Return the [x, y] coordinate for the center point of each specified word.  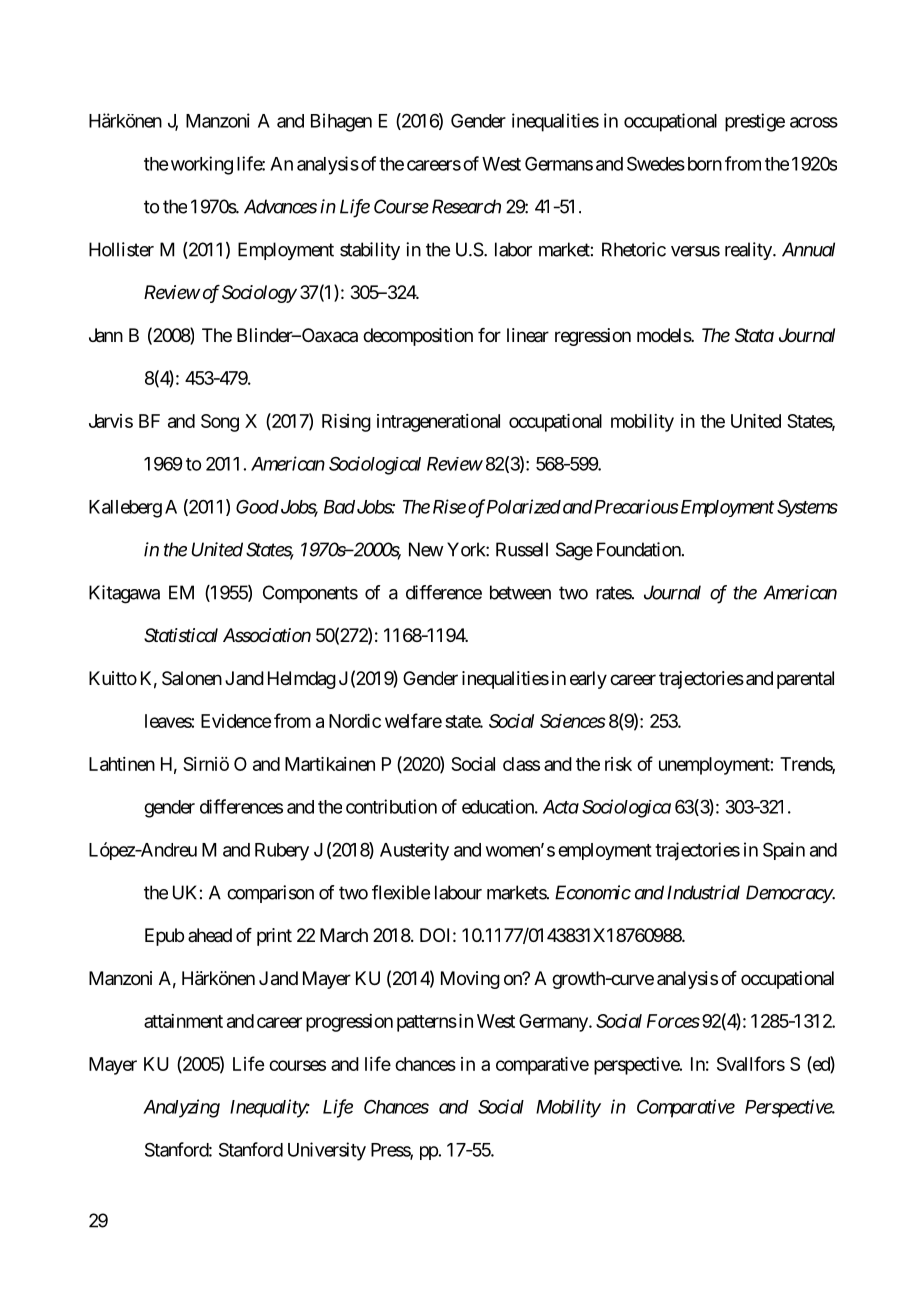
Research [466, 206]
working [202, 165]
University [327, 1151]
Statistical [181, 635]
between [520, 592]
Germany [554, 1023]
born [703, 164]
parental [805, 680]
